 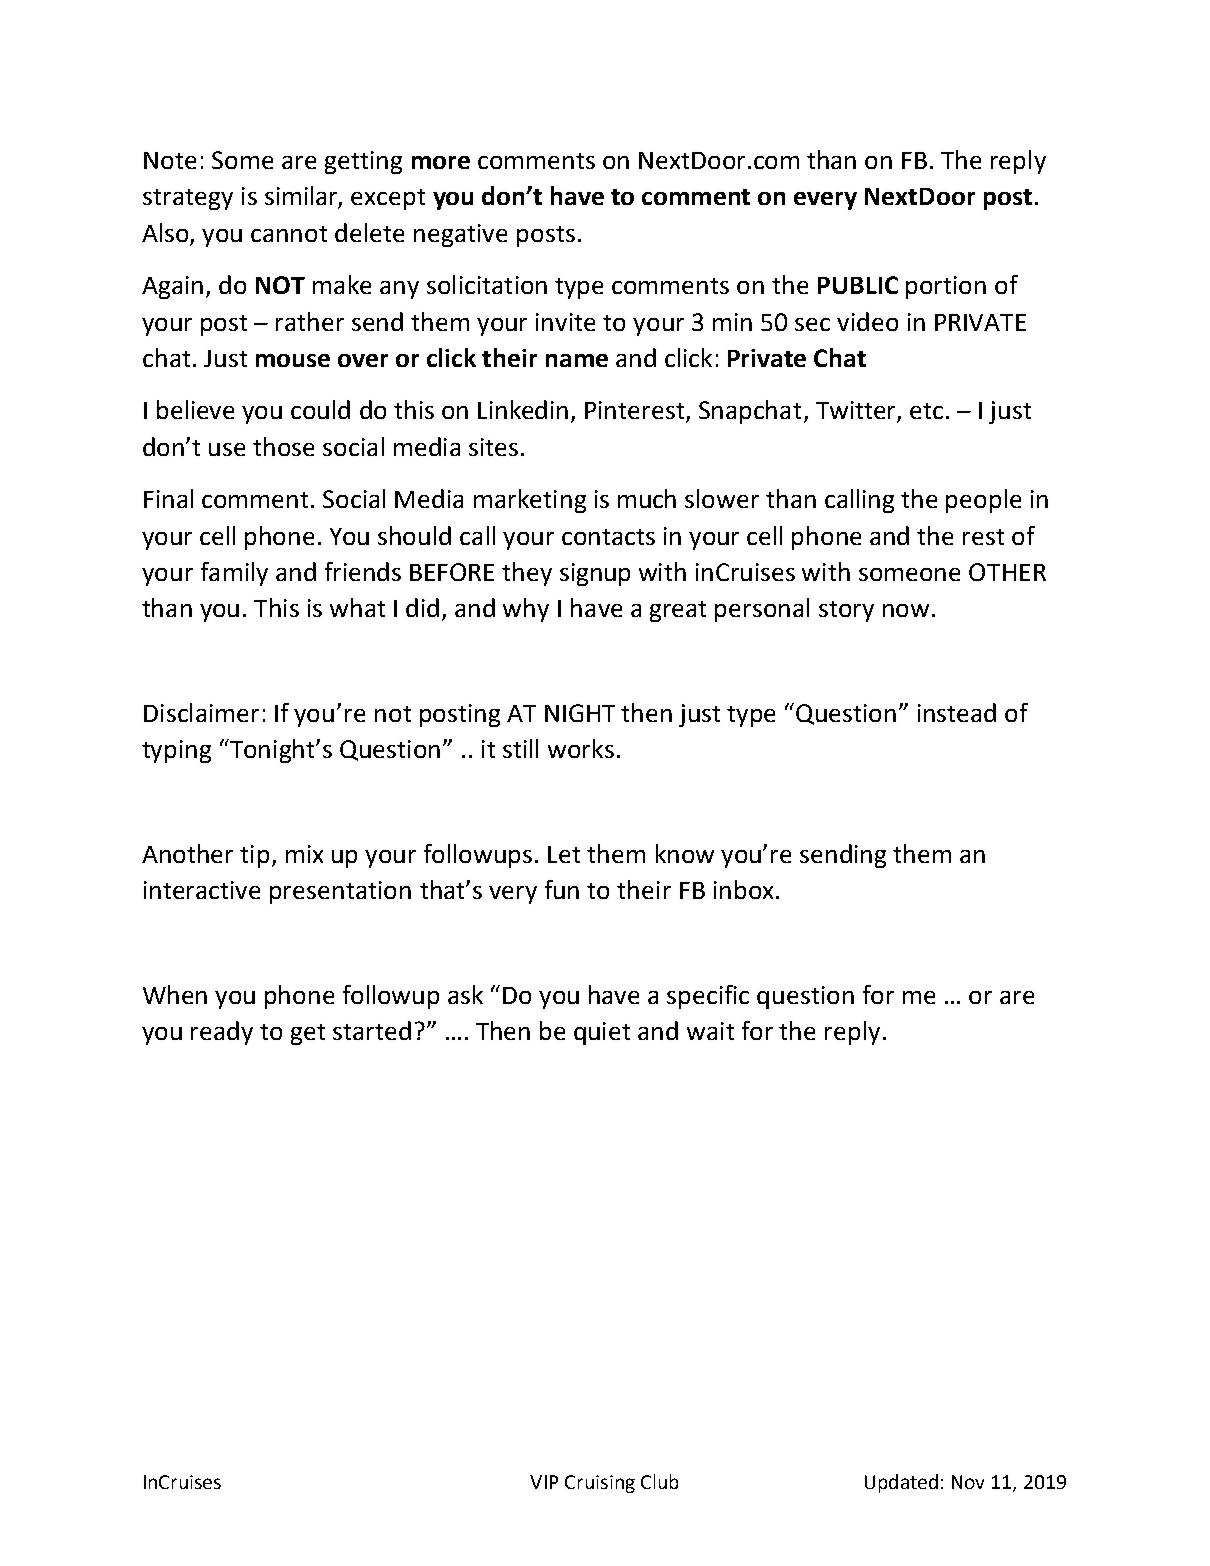 I want to click on negative, so click(x=460, y=235).
